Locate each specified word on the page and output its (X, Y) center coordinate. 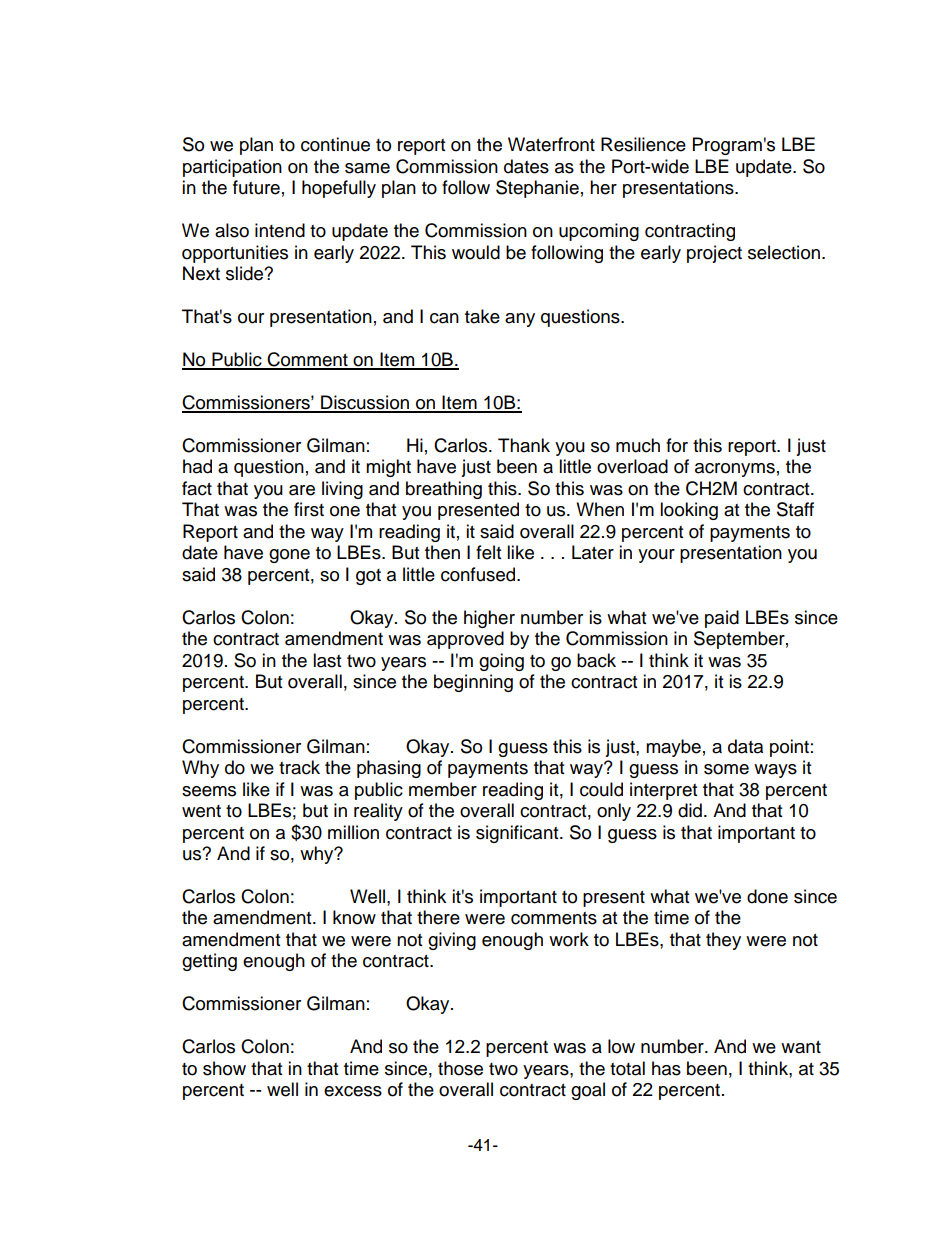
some (726, 769)
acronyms (735, 470)
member (443, 789)
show (224, 1068)
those (460, 1068)
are (302, 490)
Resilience (643, 144)
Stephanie (537, 189)
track (299, 767)
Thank (524, 445)
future (256, 187)
